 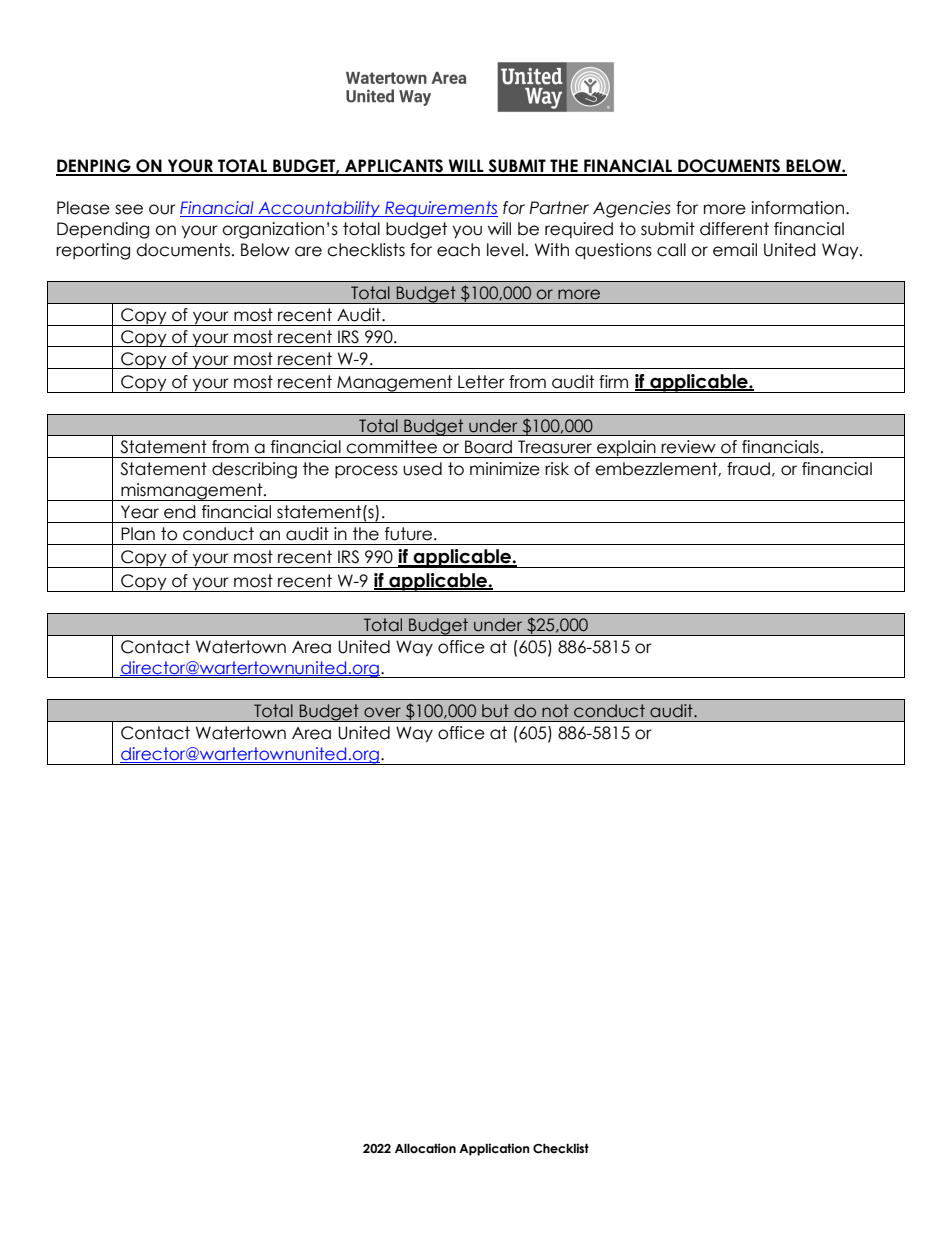 What do you see at coordinates (129, 209) in the screenshot?
I see `see` at bounding box center [129, 209].
